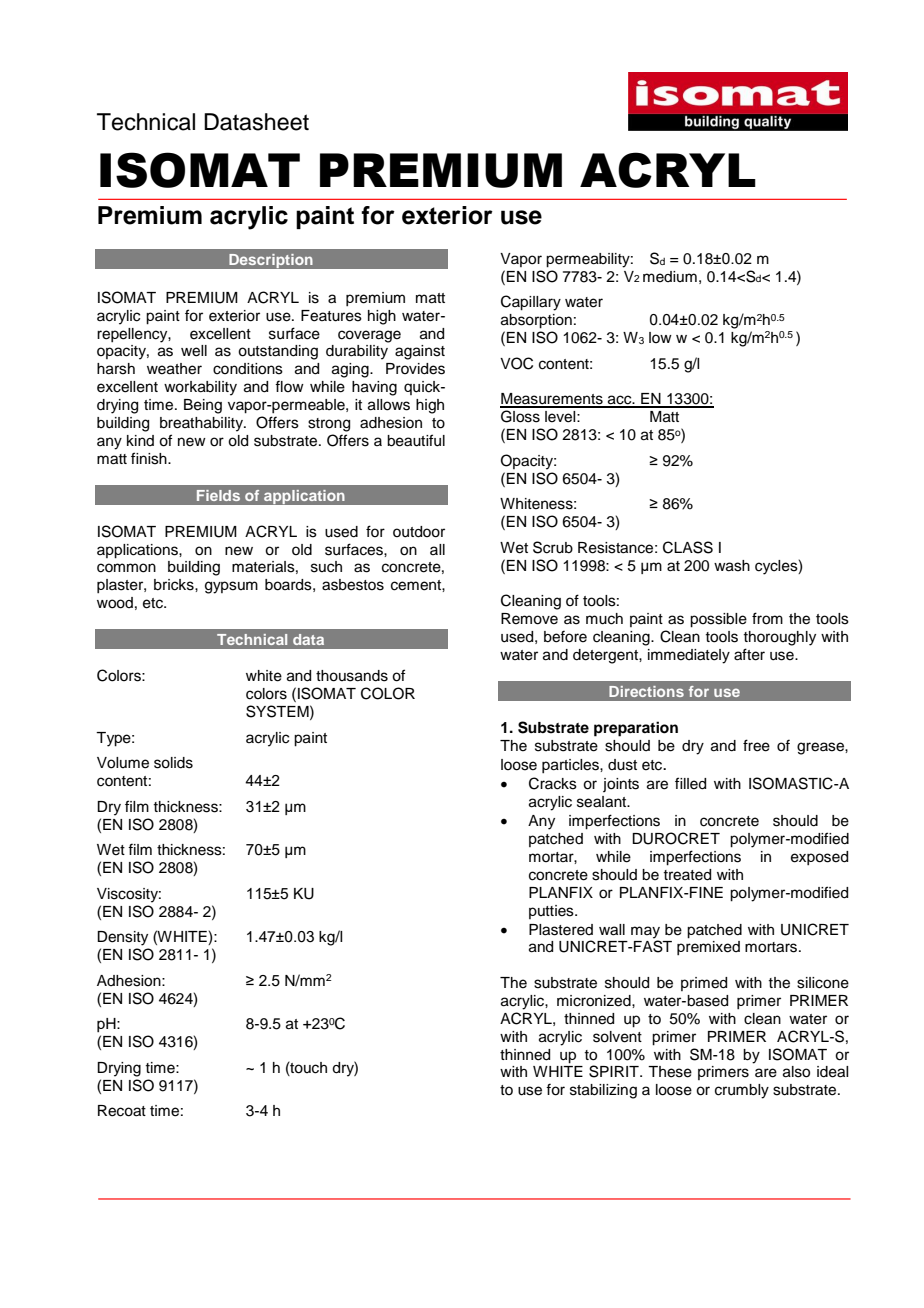  What do you see at coordinates (670, 277) in the image?
I see `medium` at bounding box center [670, 277].
